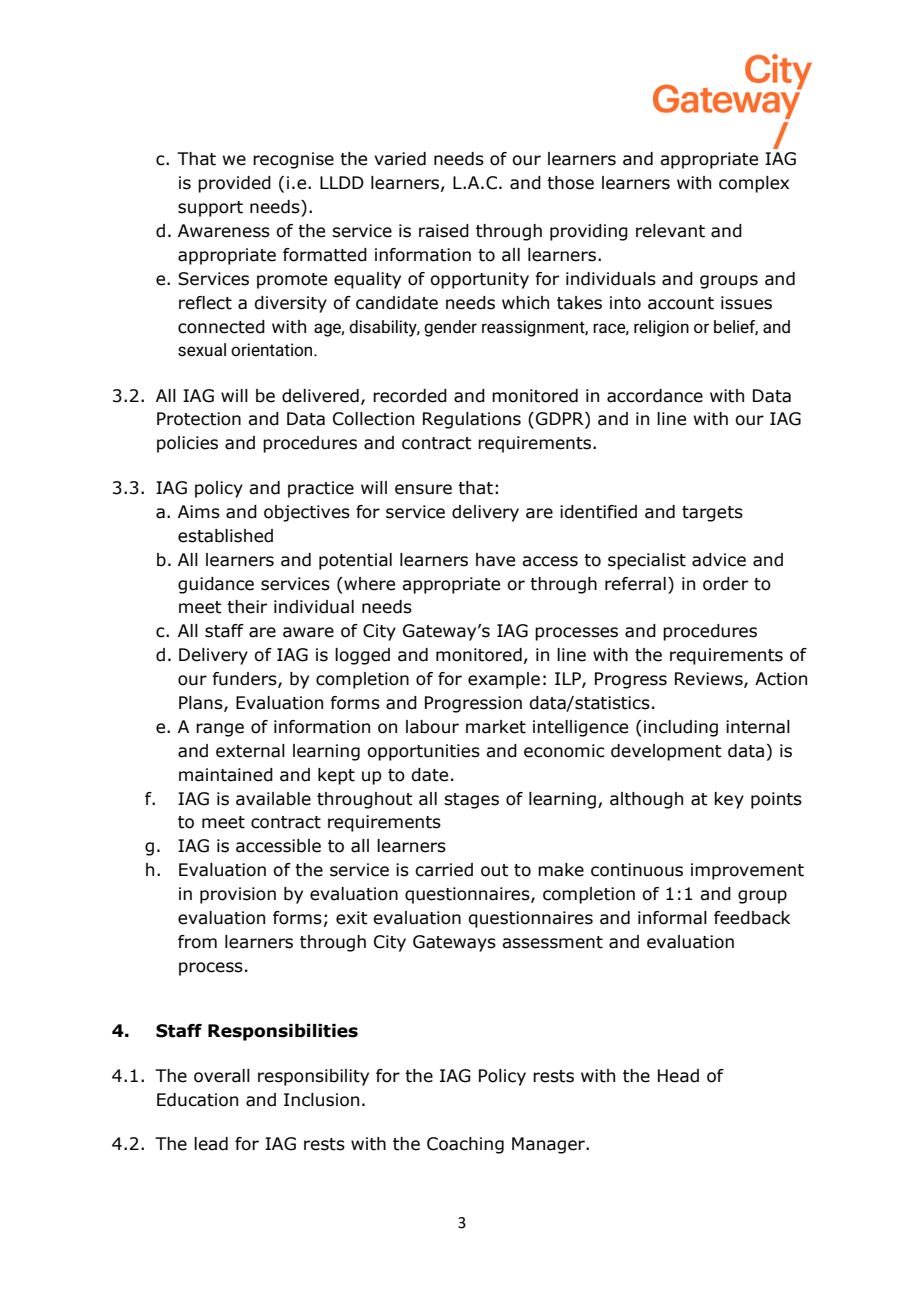 This screenshot has height=1308, width=924. What do you see at coordinates (781, 679) in the screenshot?
I see `Action` at bounding box center [781, 679].
